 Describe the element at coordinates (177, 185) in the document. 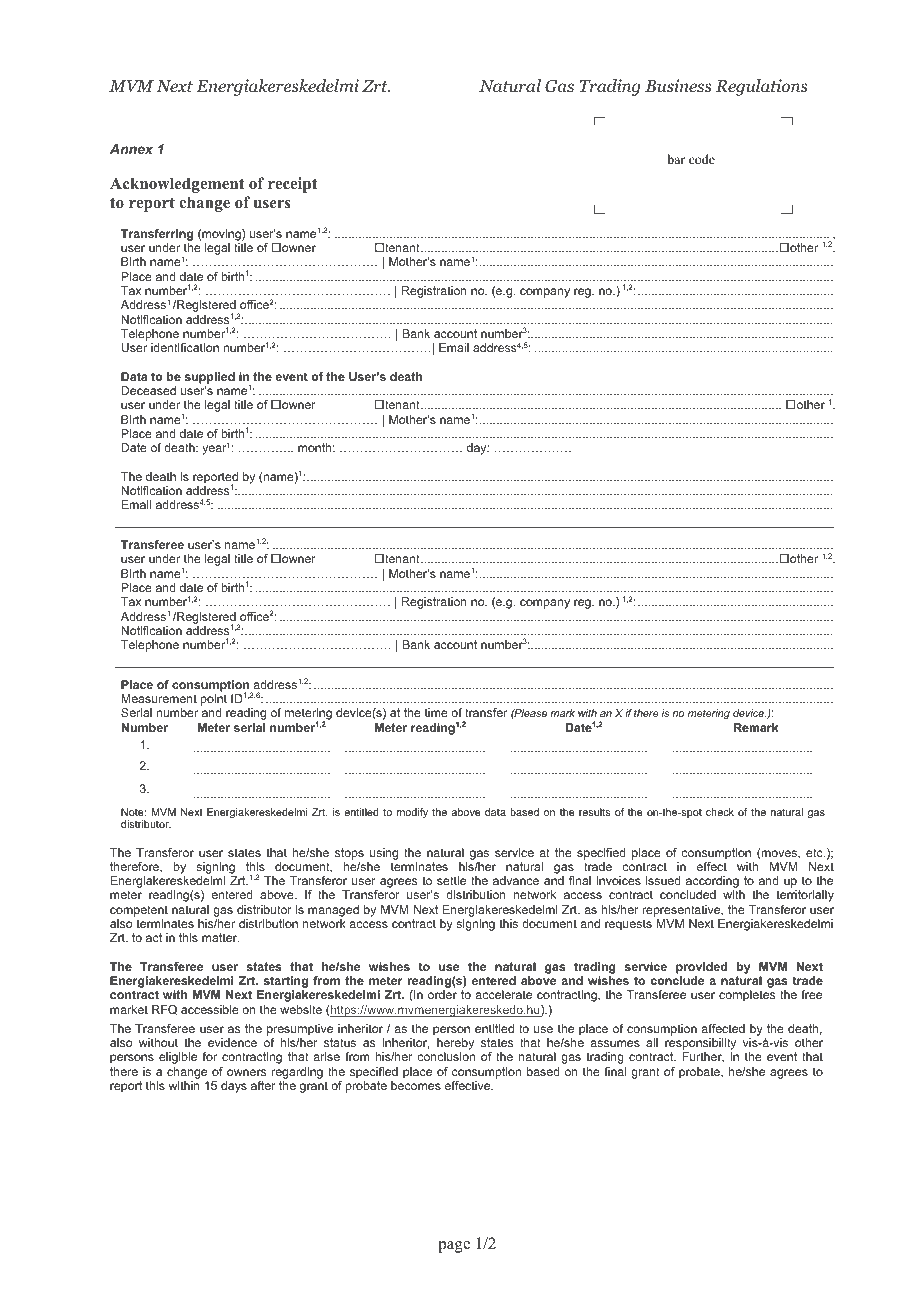

I see `Acknowledgement` at that location.
